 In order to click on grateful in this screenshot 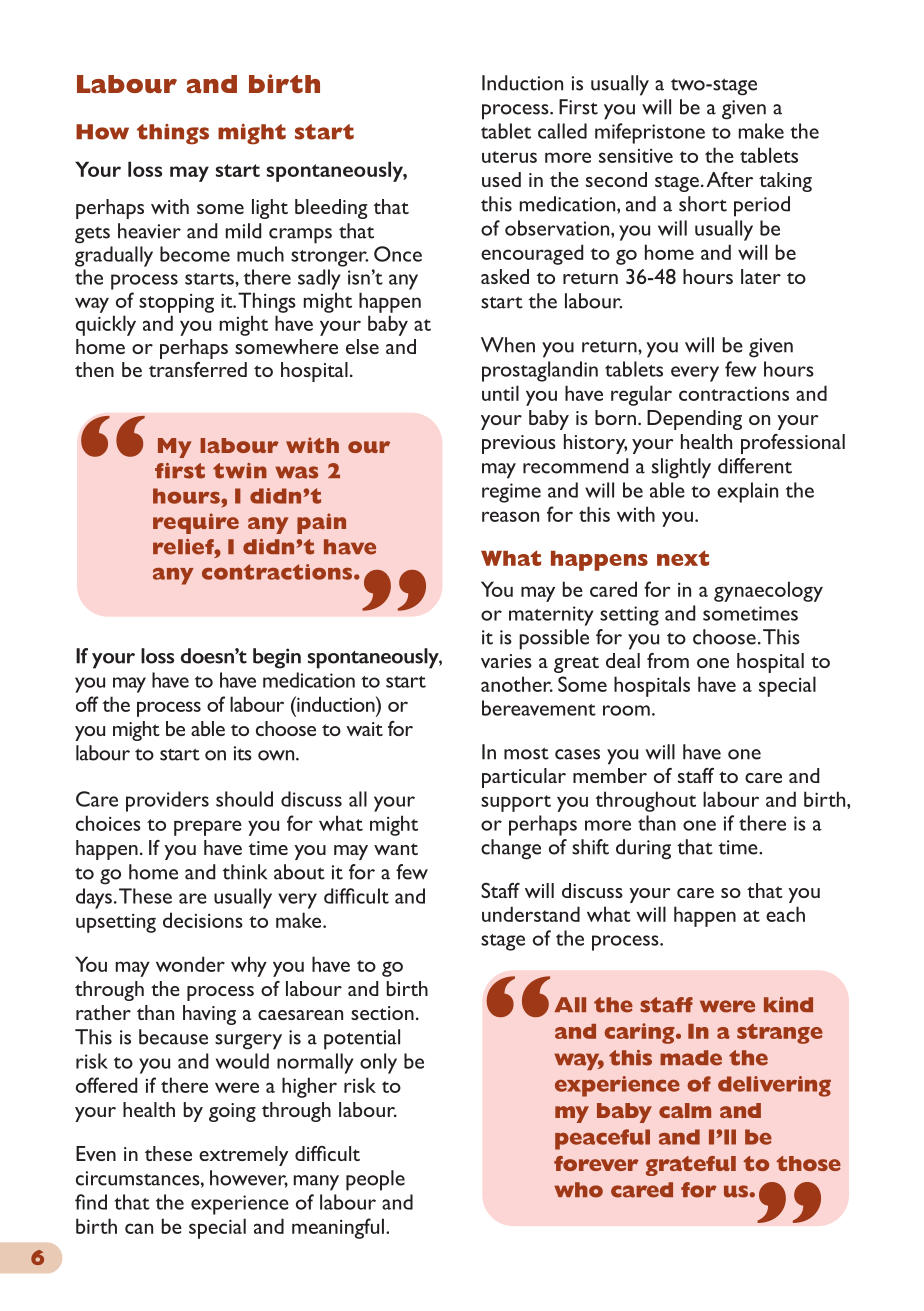, I will do `click(691, 1166)`.
